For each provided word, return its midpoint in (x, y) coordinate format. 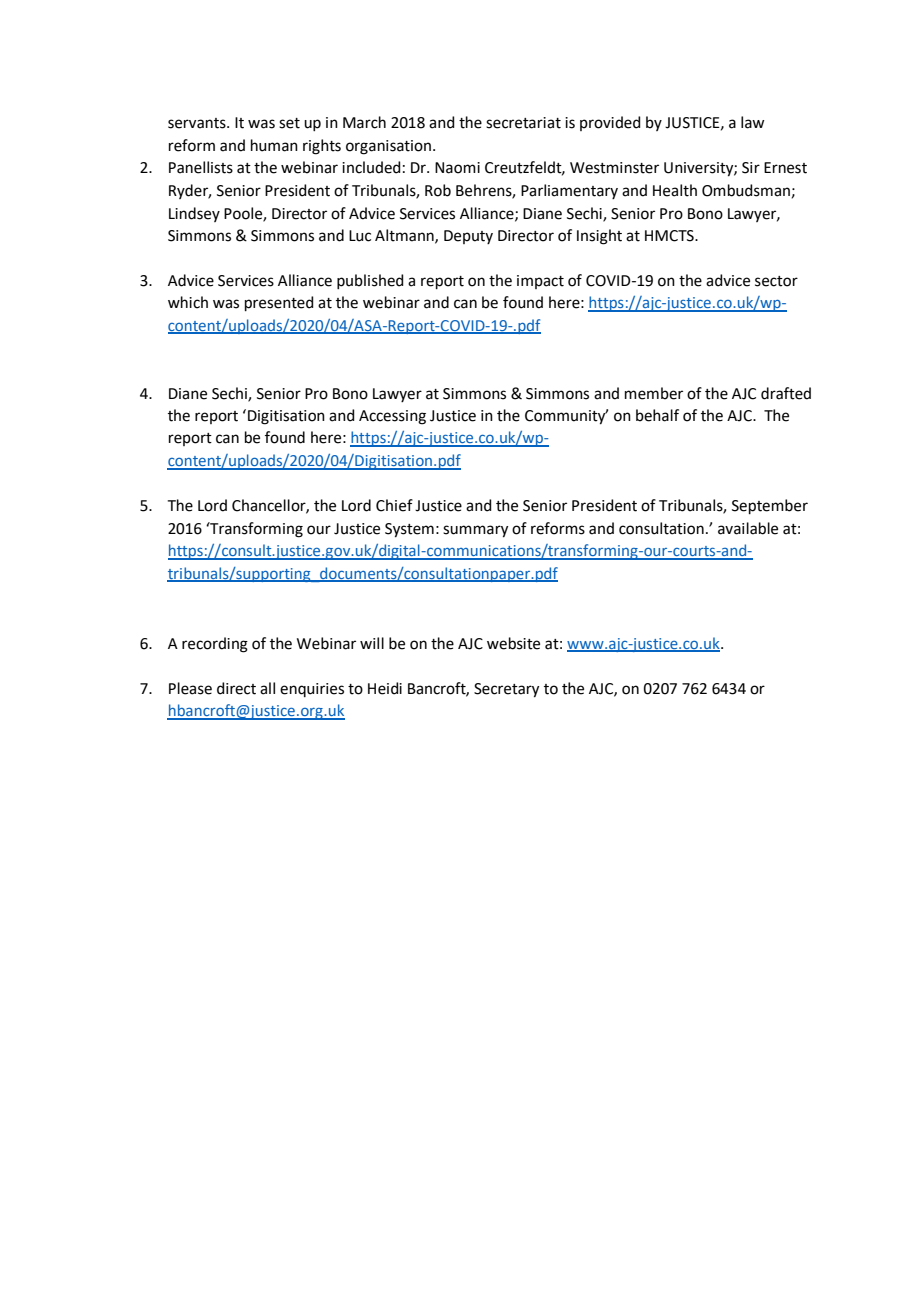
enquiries (312, 690)
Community (566, 417)
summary (475, 531)
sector (776, 281)
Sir (751, 168)
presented (279, 303)
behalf (657, 415)
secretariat (523, 123)
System (409, 530)
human (274, 145)
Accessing (392, 417)
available (748, 528)
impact (540, 282)
